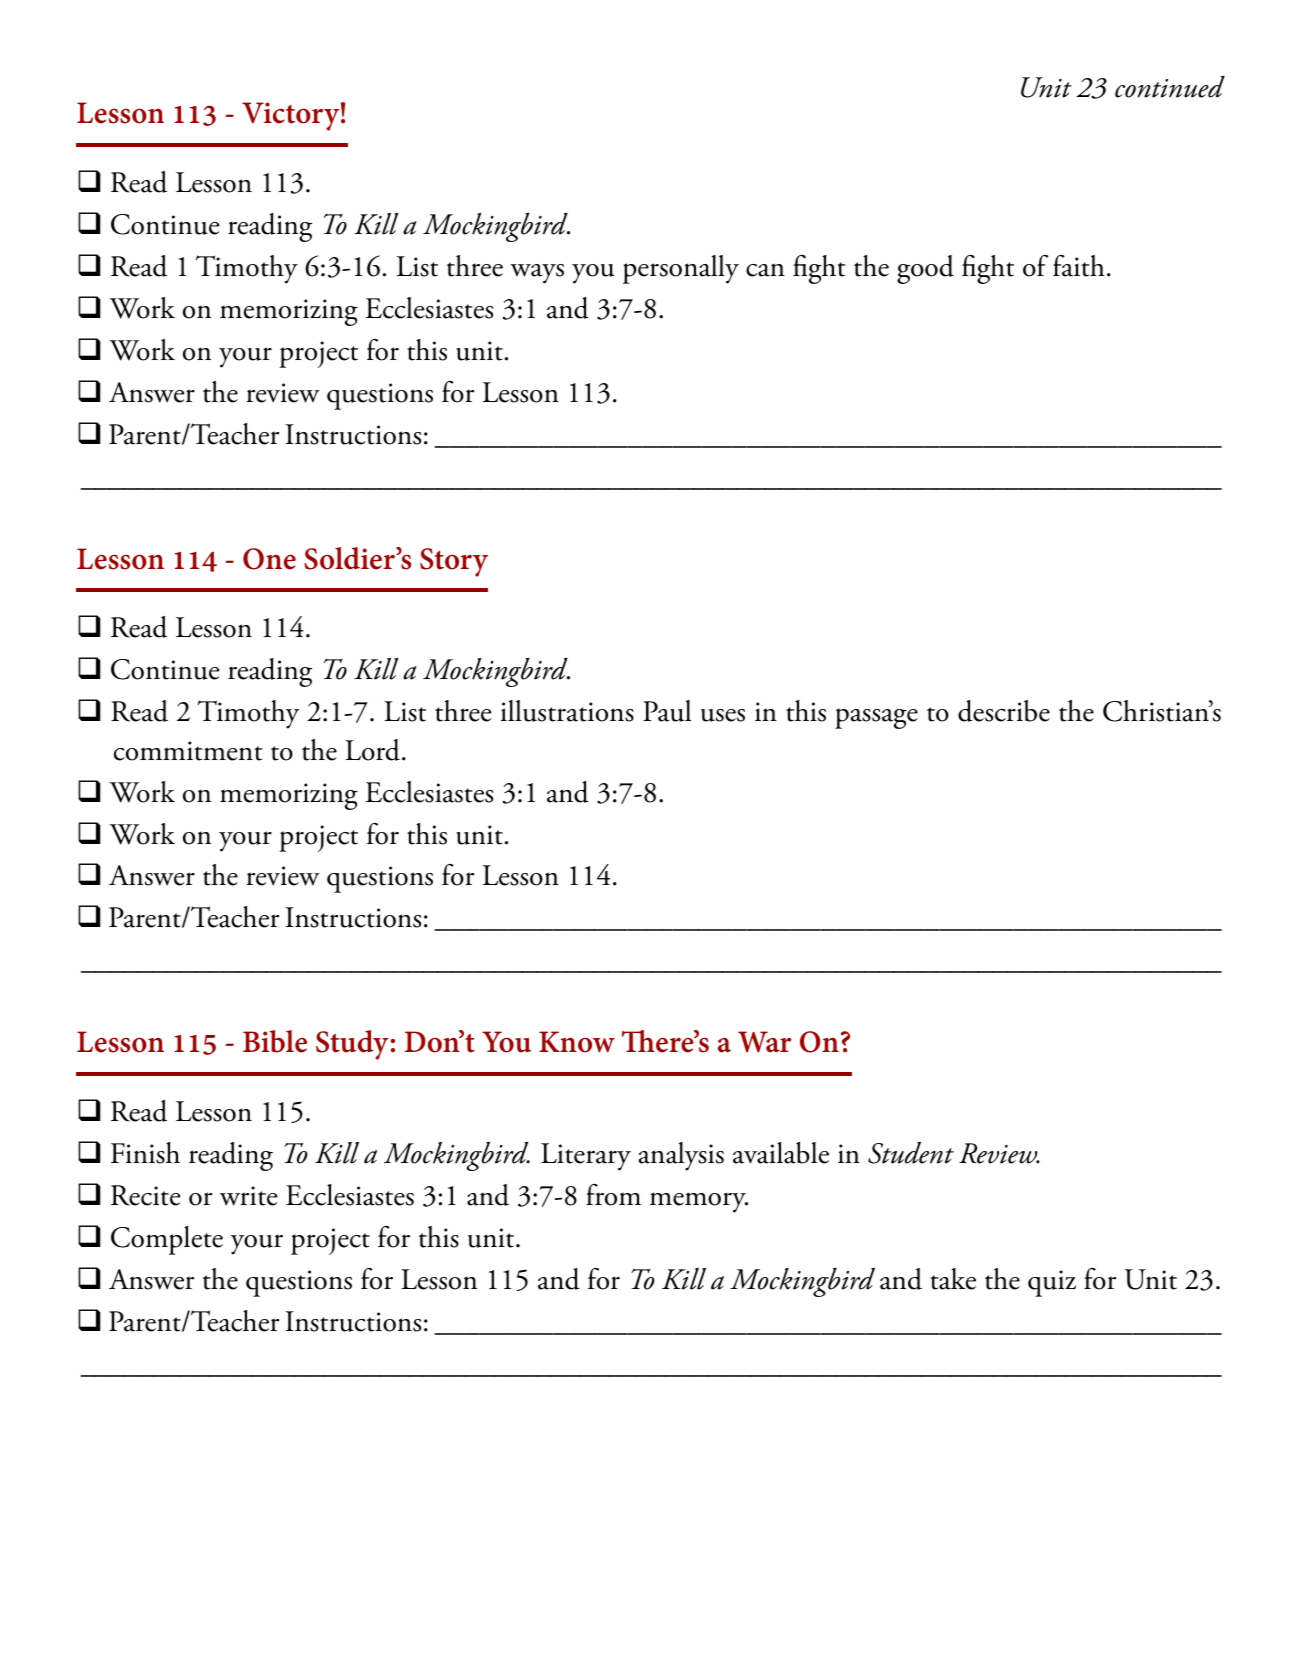 Image resolution: width=1298 pixels, height=1680 pixels. I want to click on commitment, so click(188, 751).
